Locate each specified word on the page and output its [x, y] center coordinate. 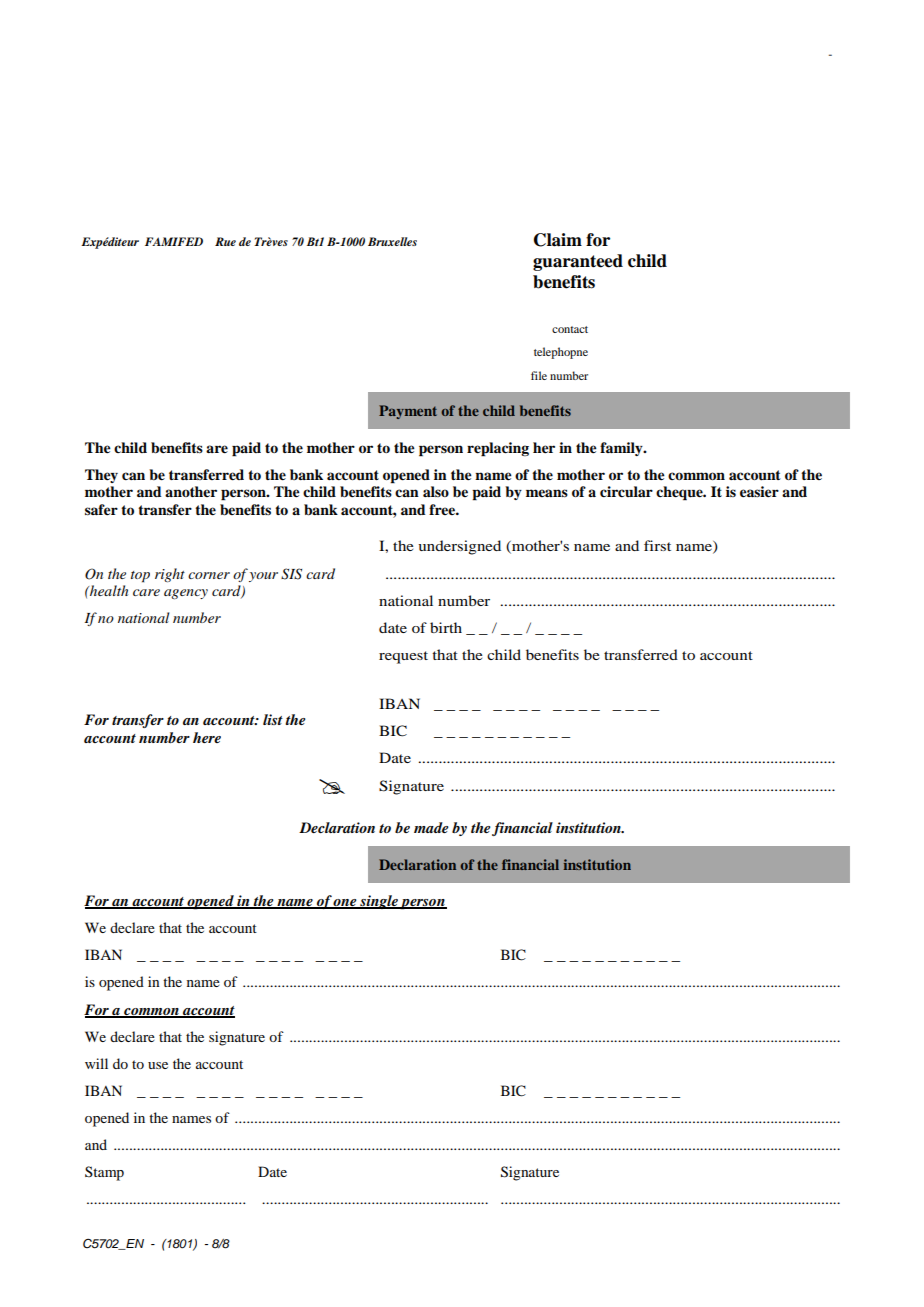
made [431, 827]
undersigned [459, 547]
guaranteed [578, 262]
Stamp [104, 1173]
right [170, 575]
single [379, 902]
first [657, 545]
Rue [225, 241]
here [207, 737]
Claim [558, 240]
